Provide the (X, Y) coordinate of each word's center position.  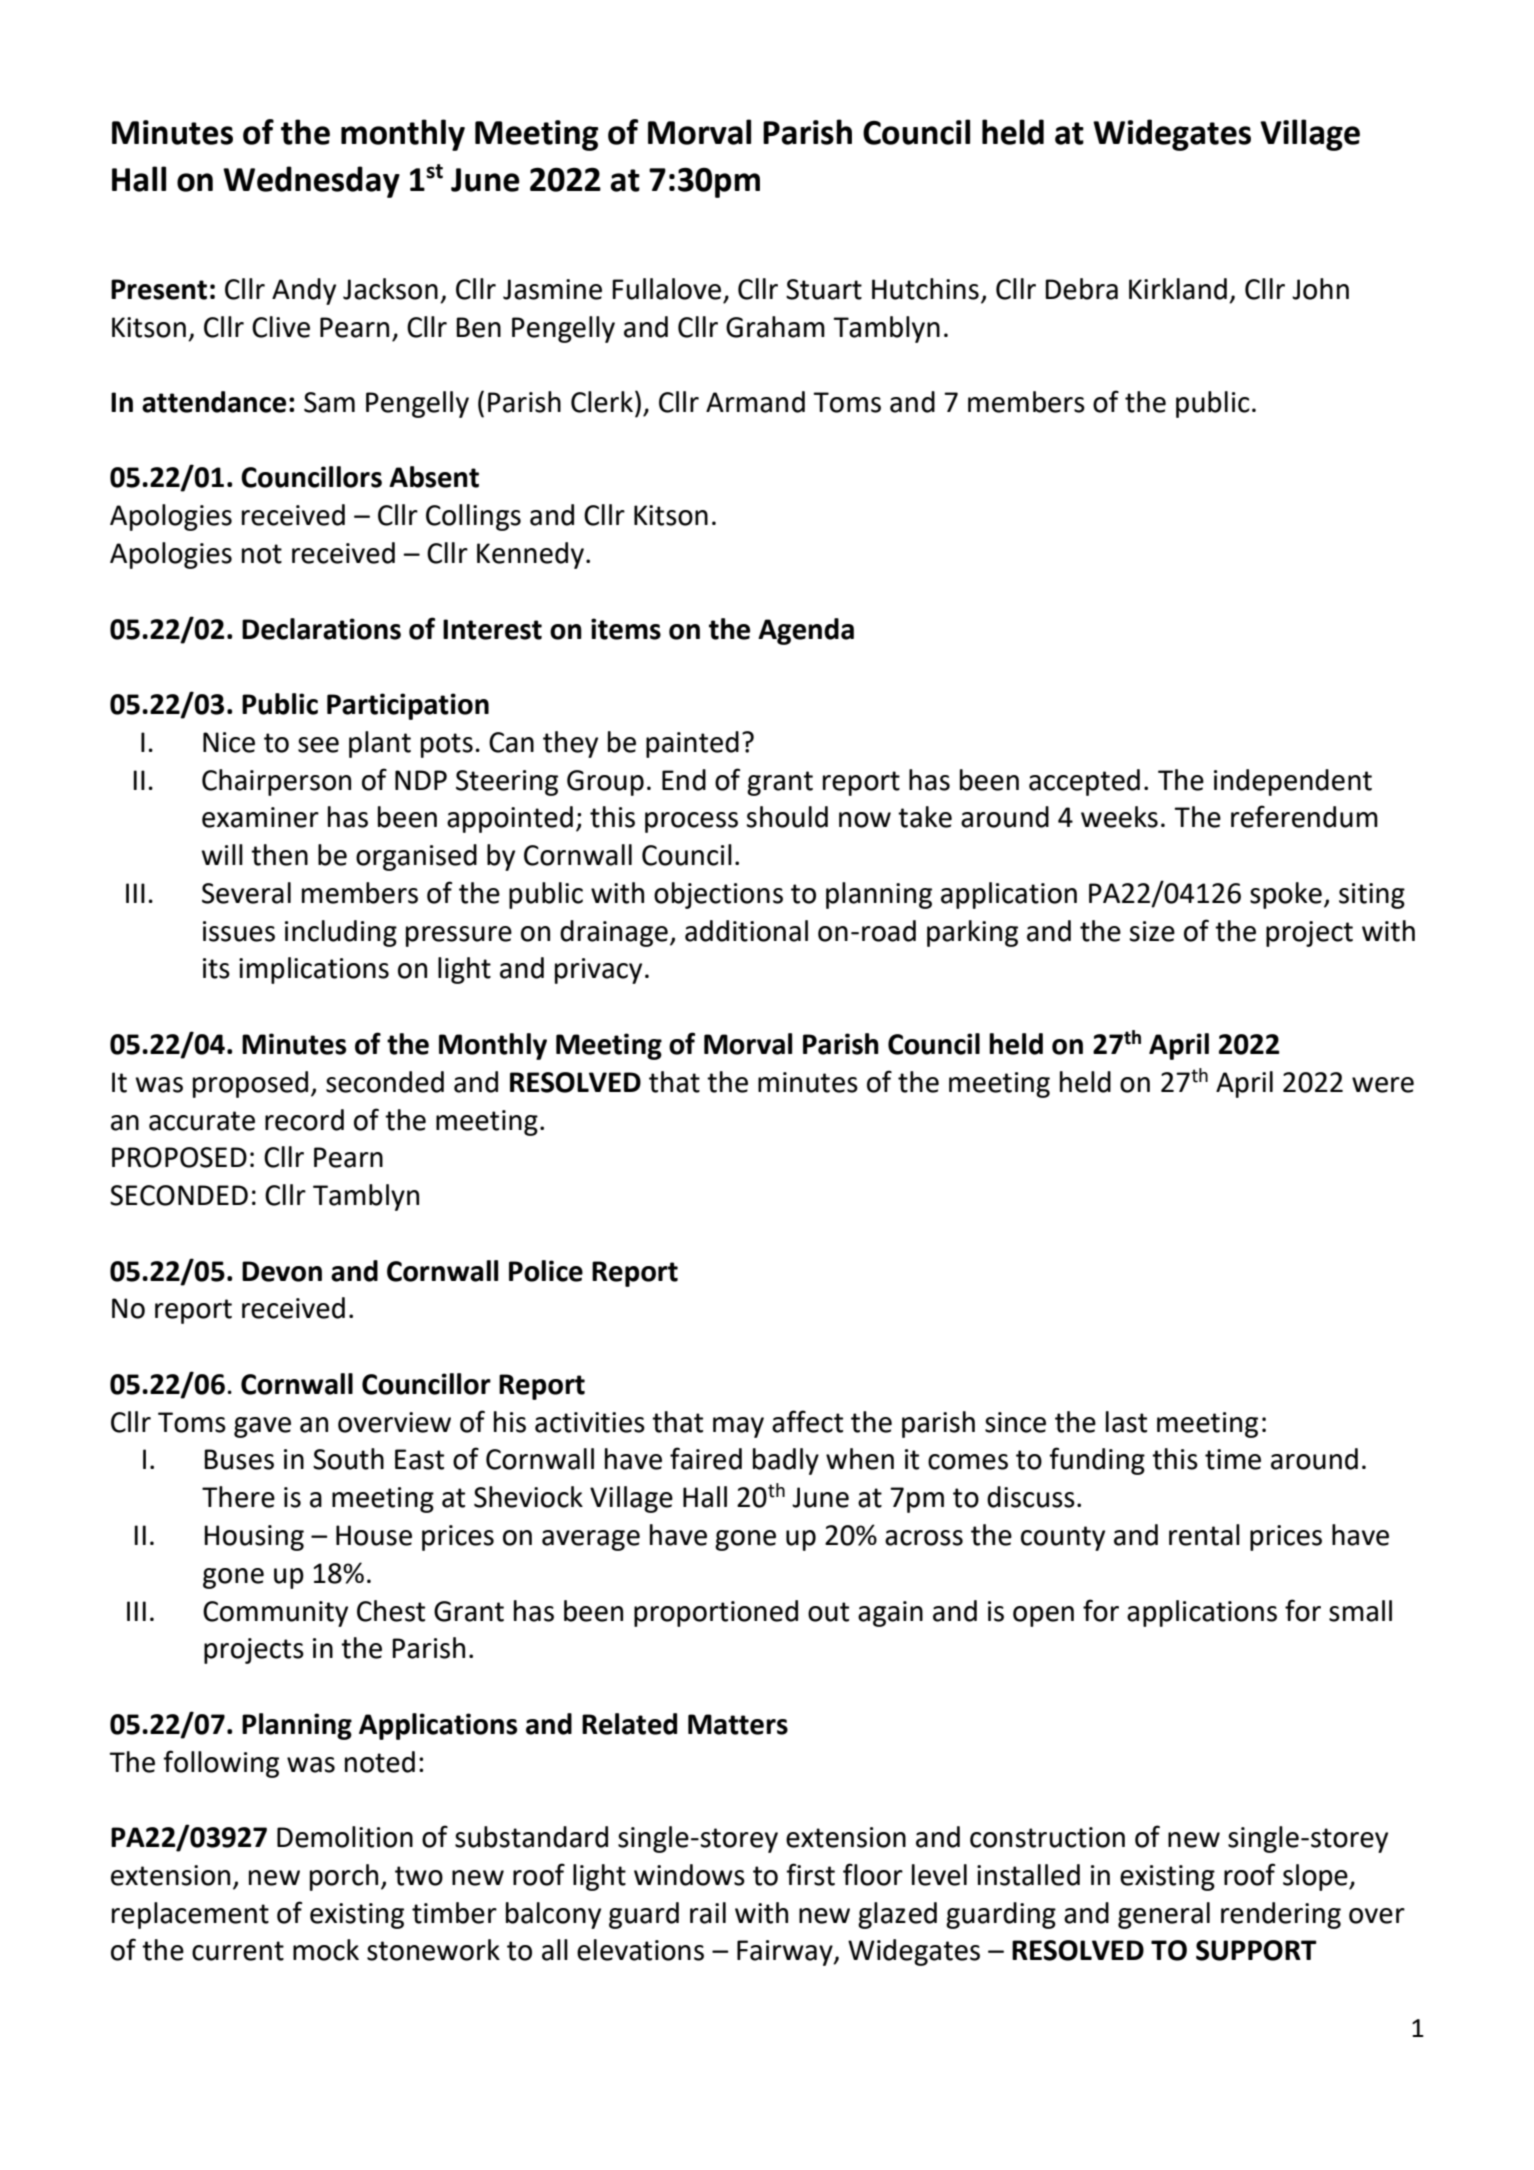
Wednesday (311, 182)
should (787, 817)
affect (807, 1421)
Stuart (824, 289)
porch (344, 1877)
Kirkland (1178, 289)
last (1126, 1422)
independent (1293, 782)
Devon (282, 1271)
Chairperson (276, 782)
